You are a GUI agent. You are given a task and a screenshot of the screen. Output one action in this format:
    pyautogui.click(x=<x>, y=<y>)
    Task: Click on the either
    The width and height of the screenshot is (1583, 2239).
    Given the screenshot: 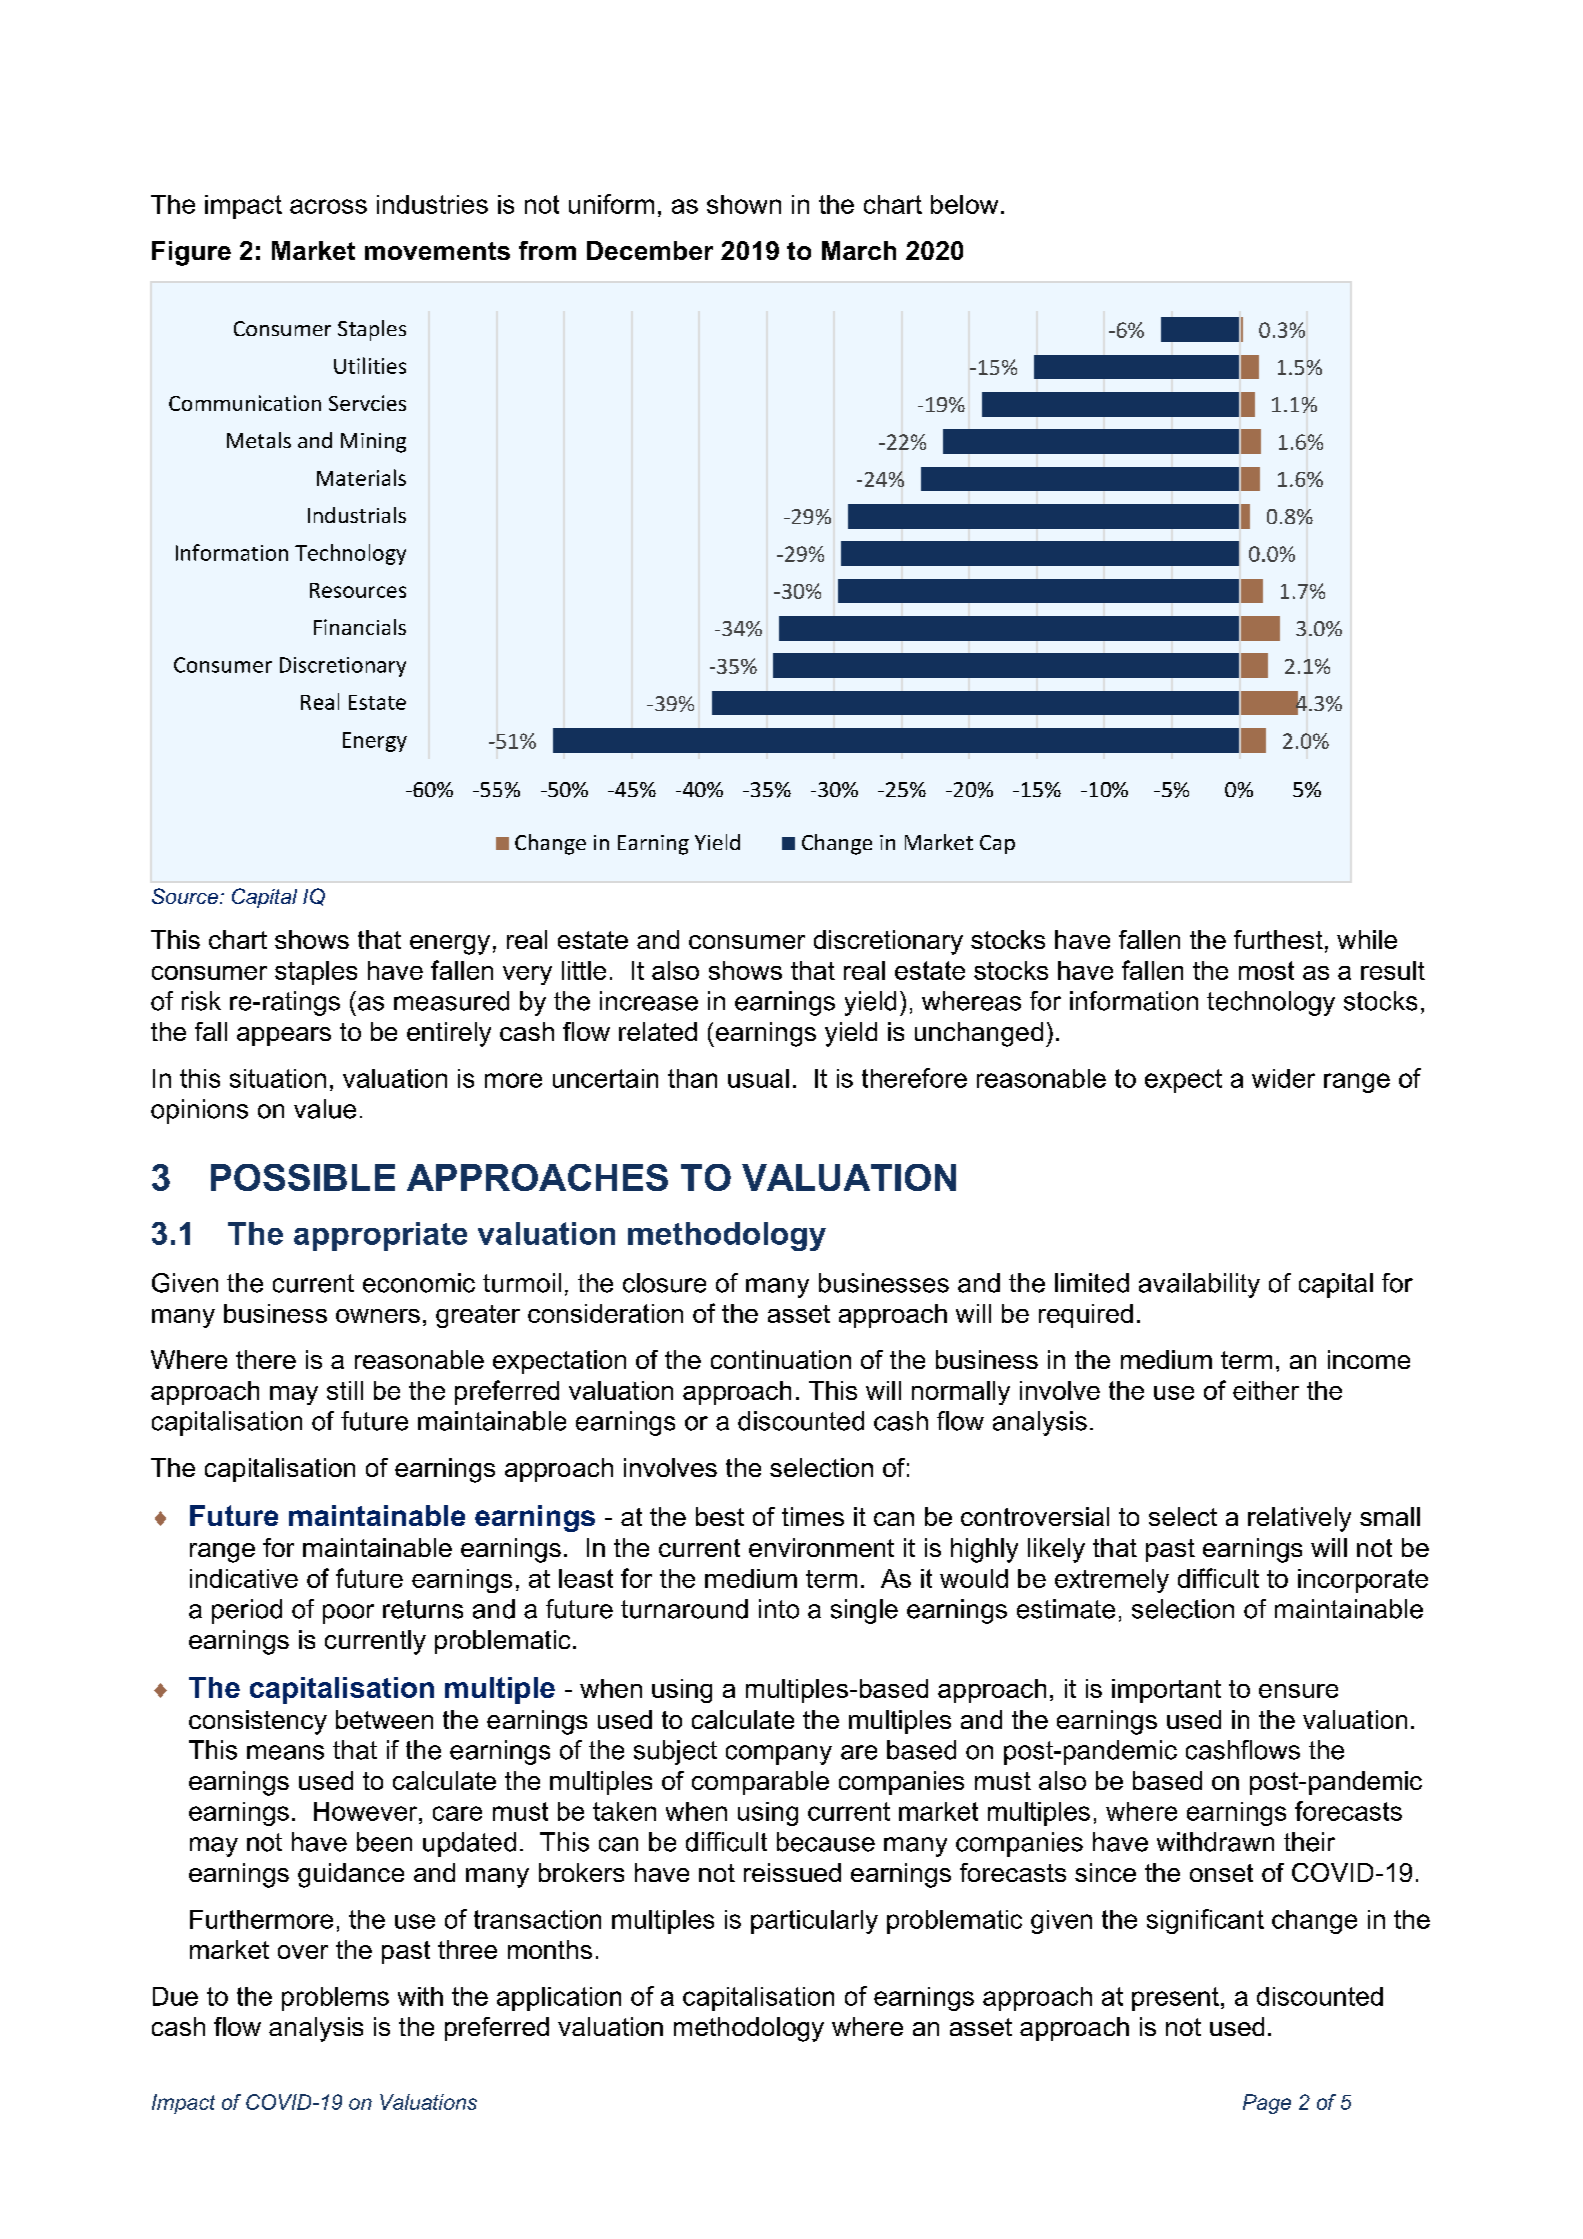 What is the action you would take?
    pyautogui.click(x=1266, y=1390)
